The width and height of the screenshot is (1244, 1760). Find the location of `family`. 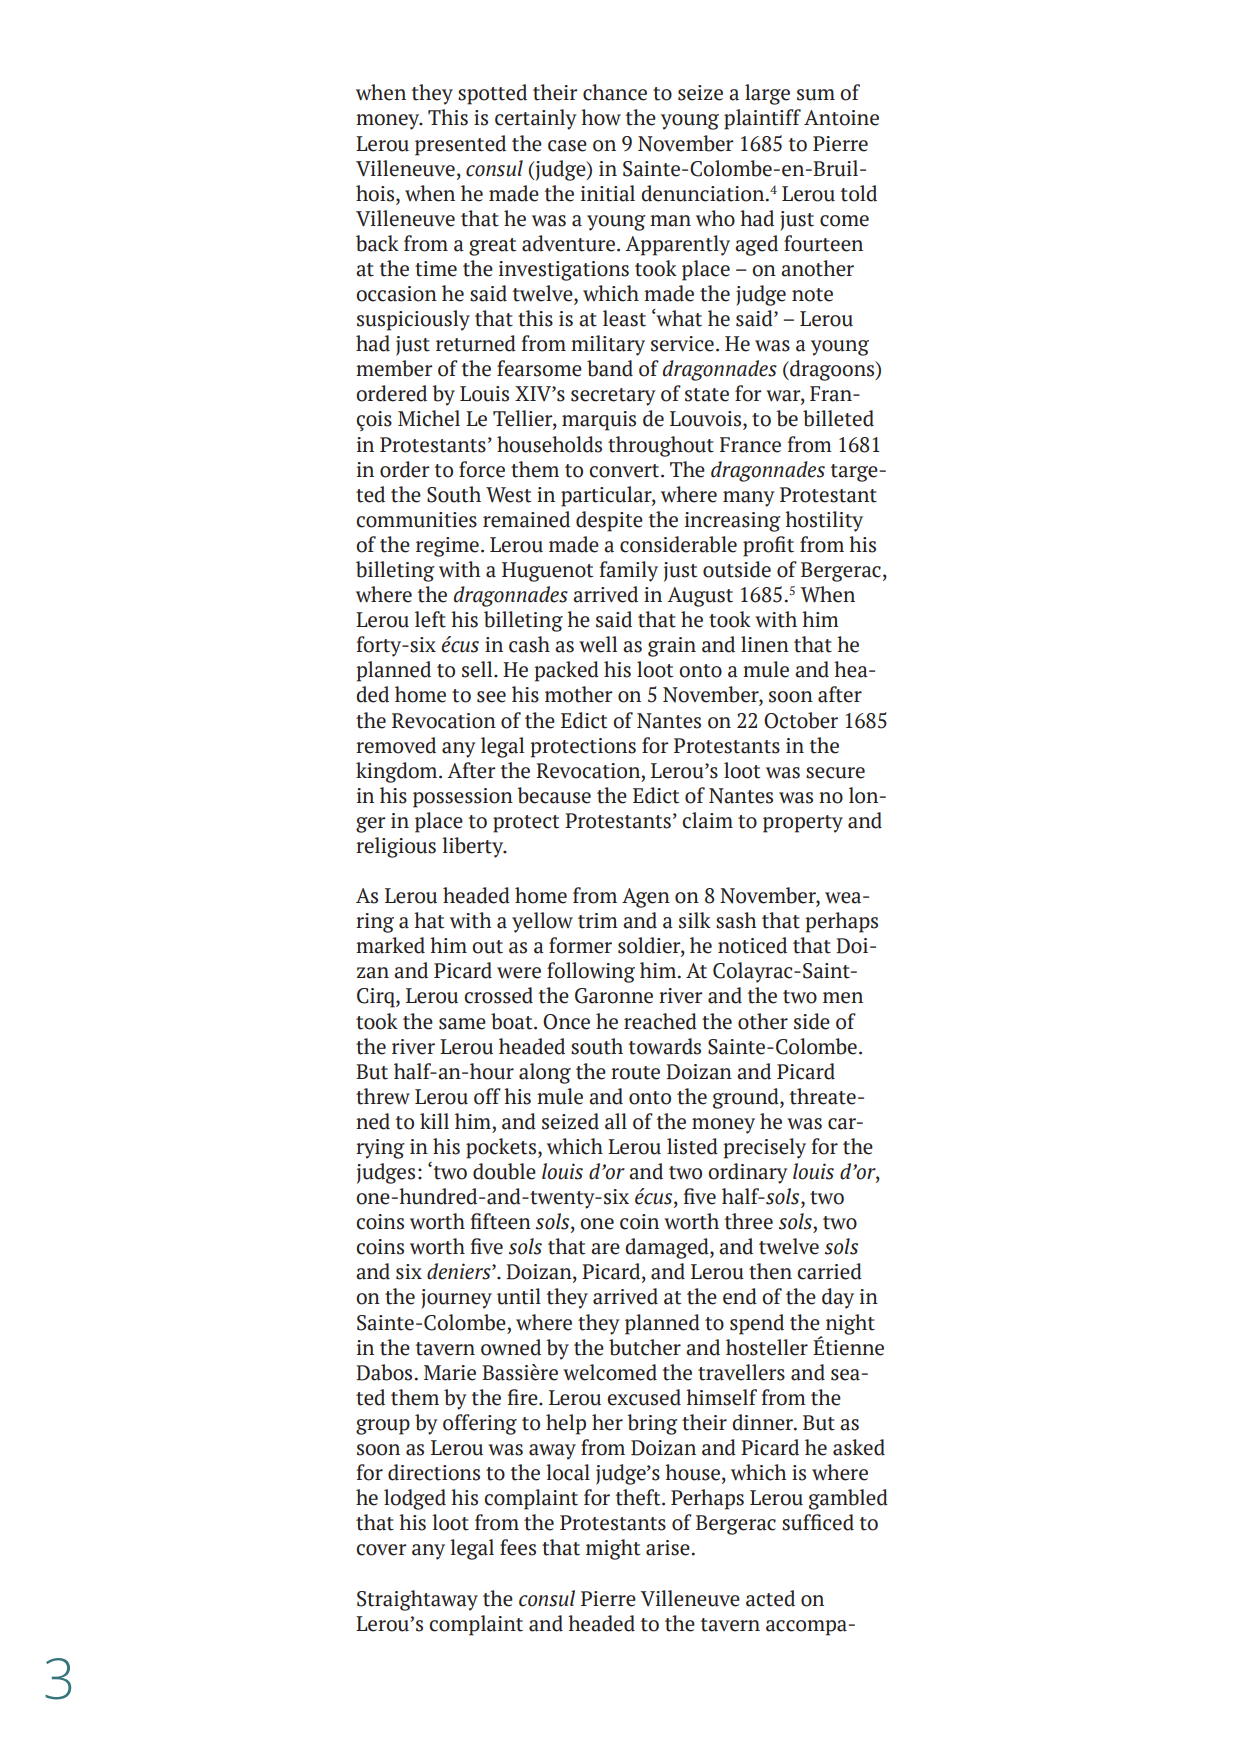

family is located at coordinates (628, 571).
